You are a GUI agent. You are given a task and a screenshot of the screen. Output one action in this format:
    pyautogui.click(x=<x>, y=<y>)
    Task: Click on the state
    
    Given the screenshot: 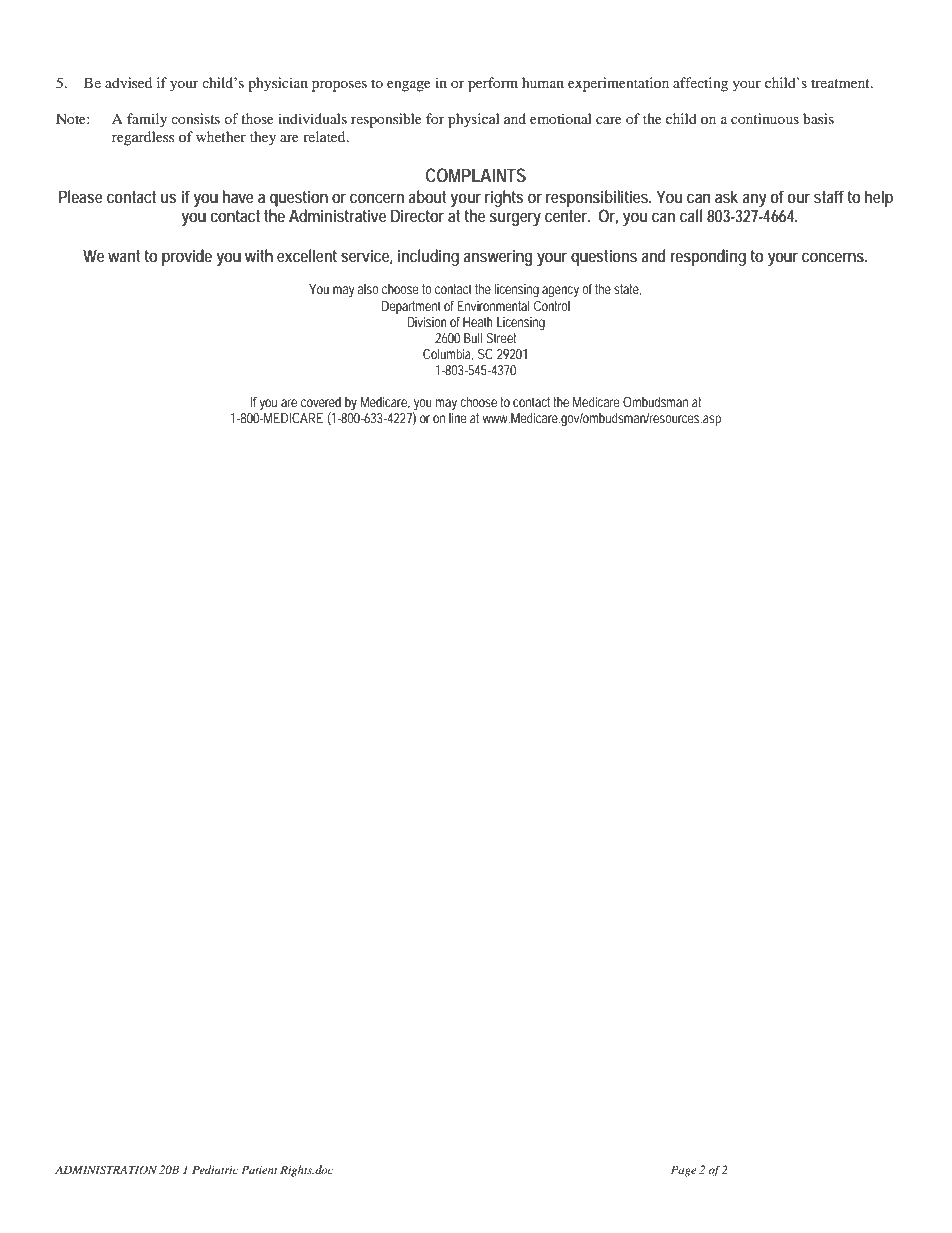 What is the action you would take?
    pyautogui.click(x=627, y=290)
